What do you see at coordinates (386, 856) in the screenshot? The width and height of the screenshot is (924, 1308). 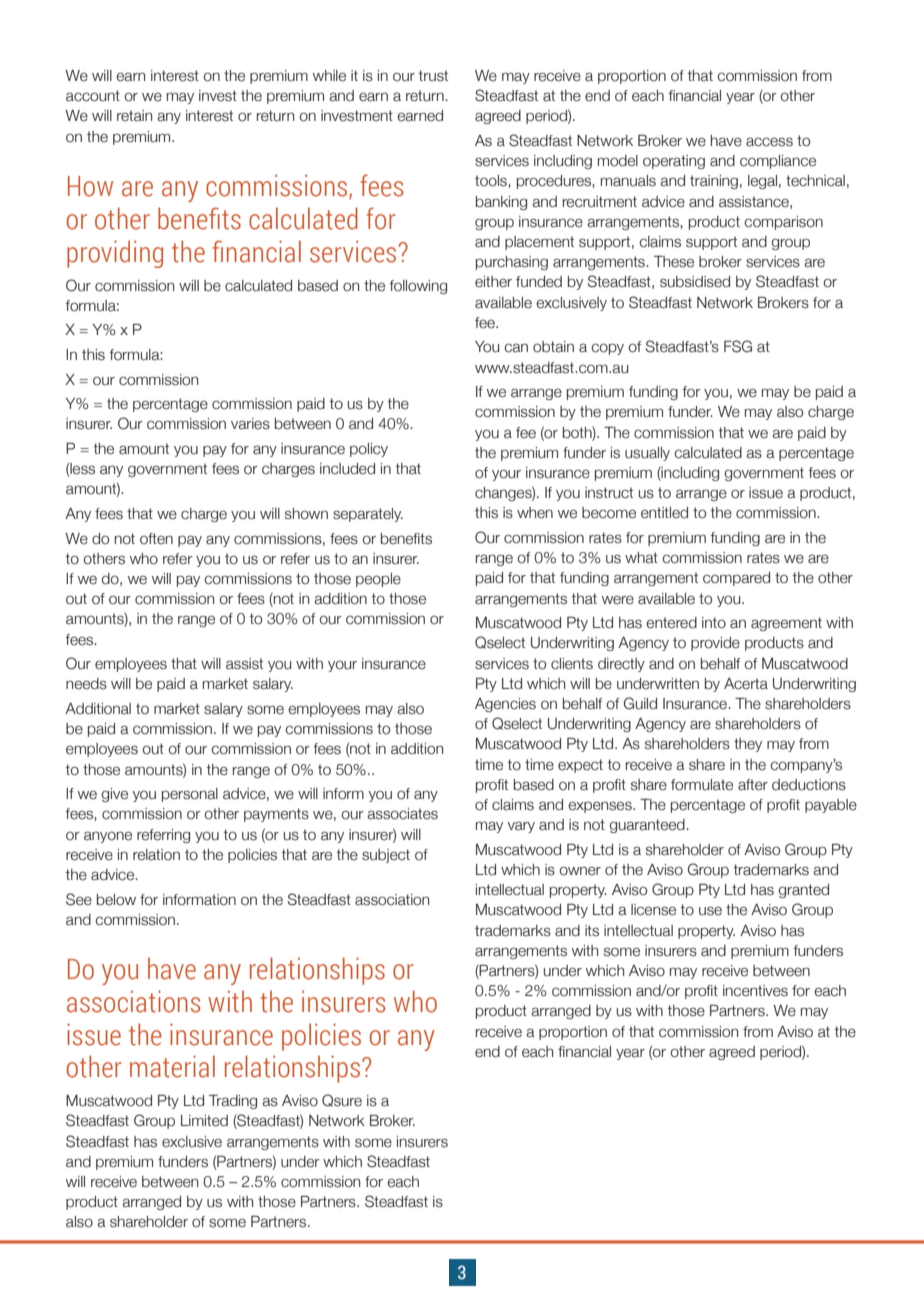 I see `subject` at bounding box center [386, 856].
